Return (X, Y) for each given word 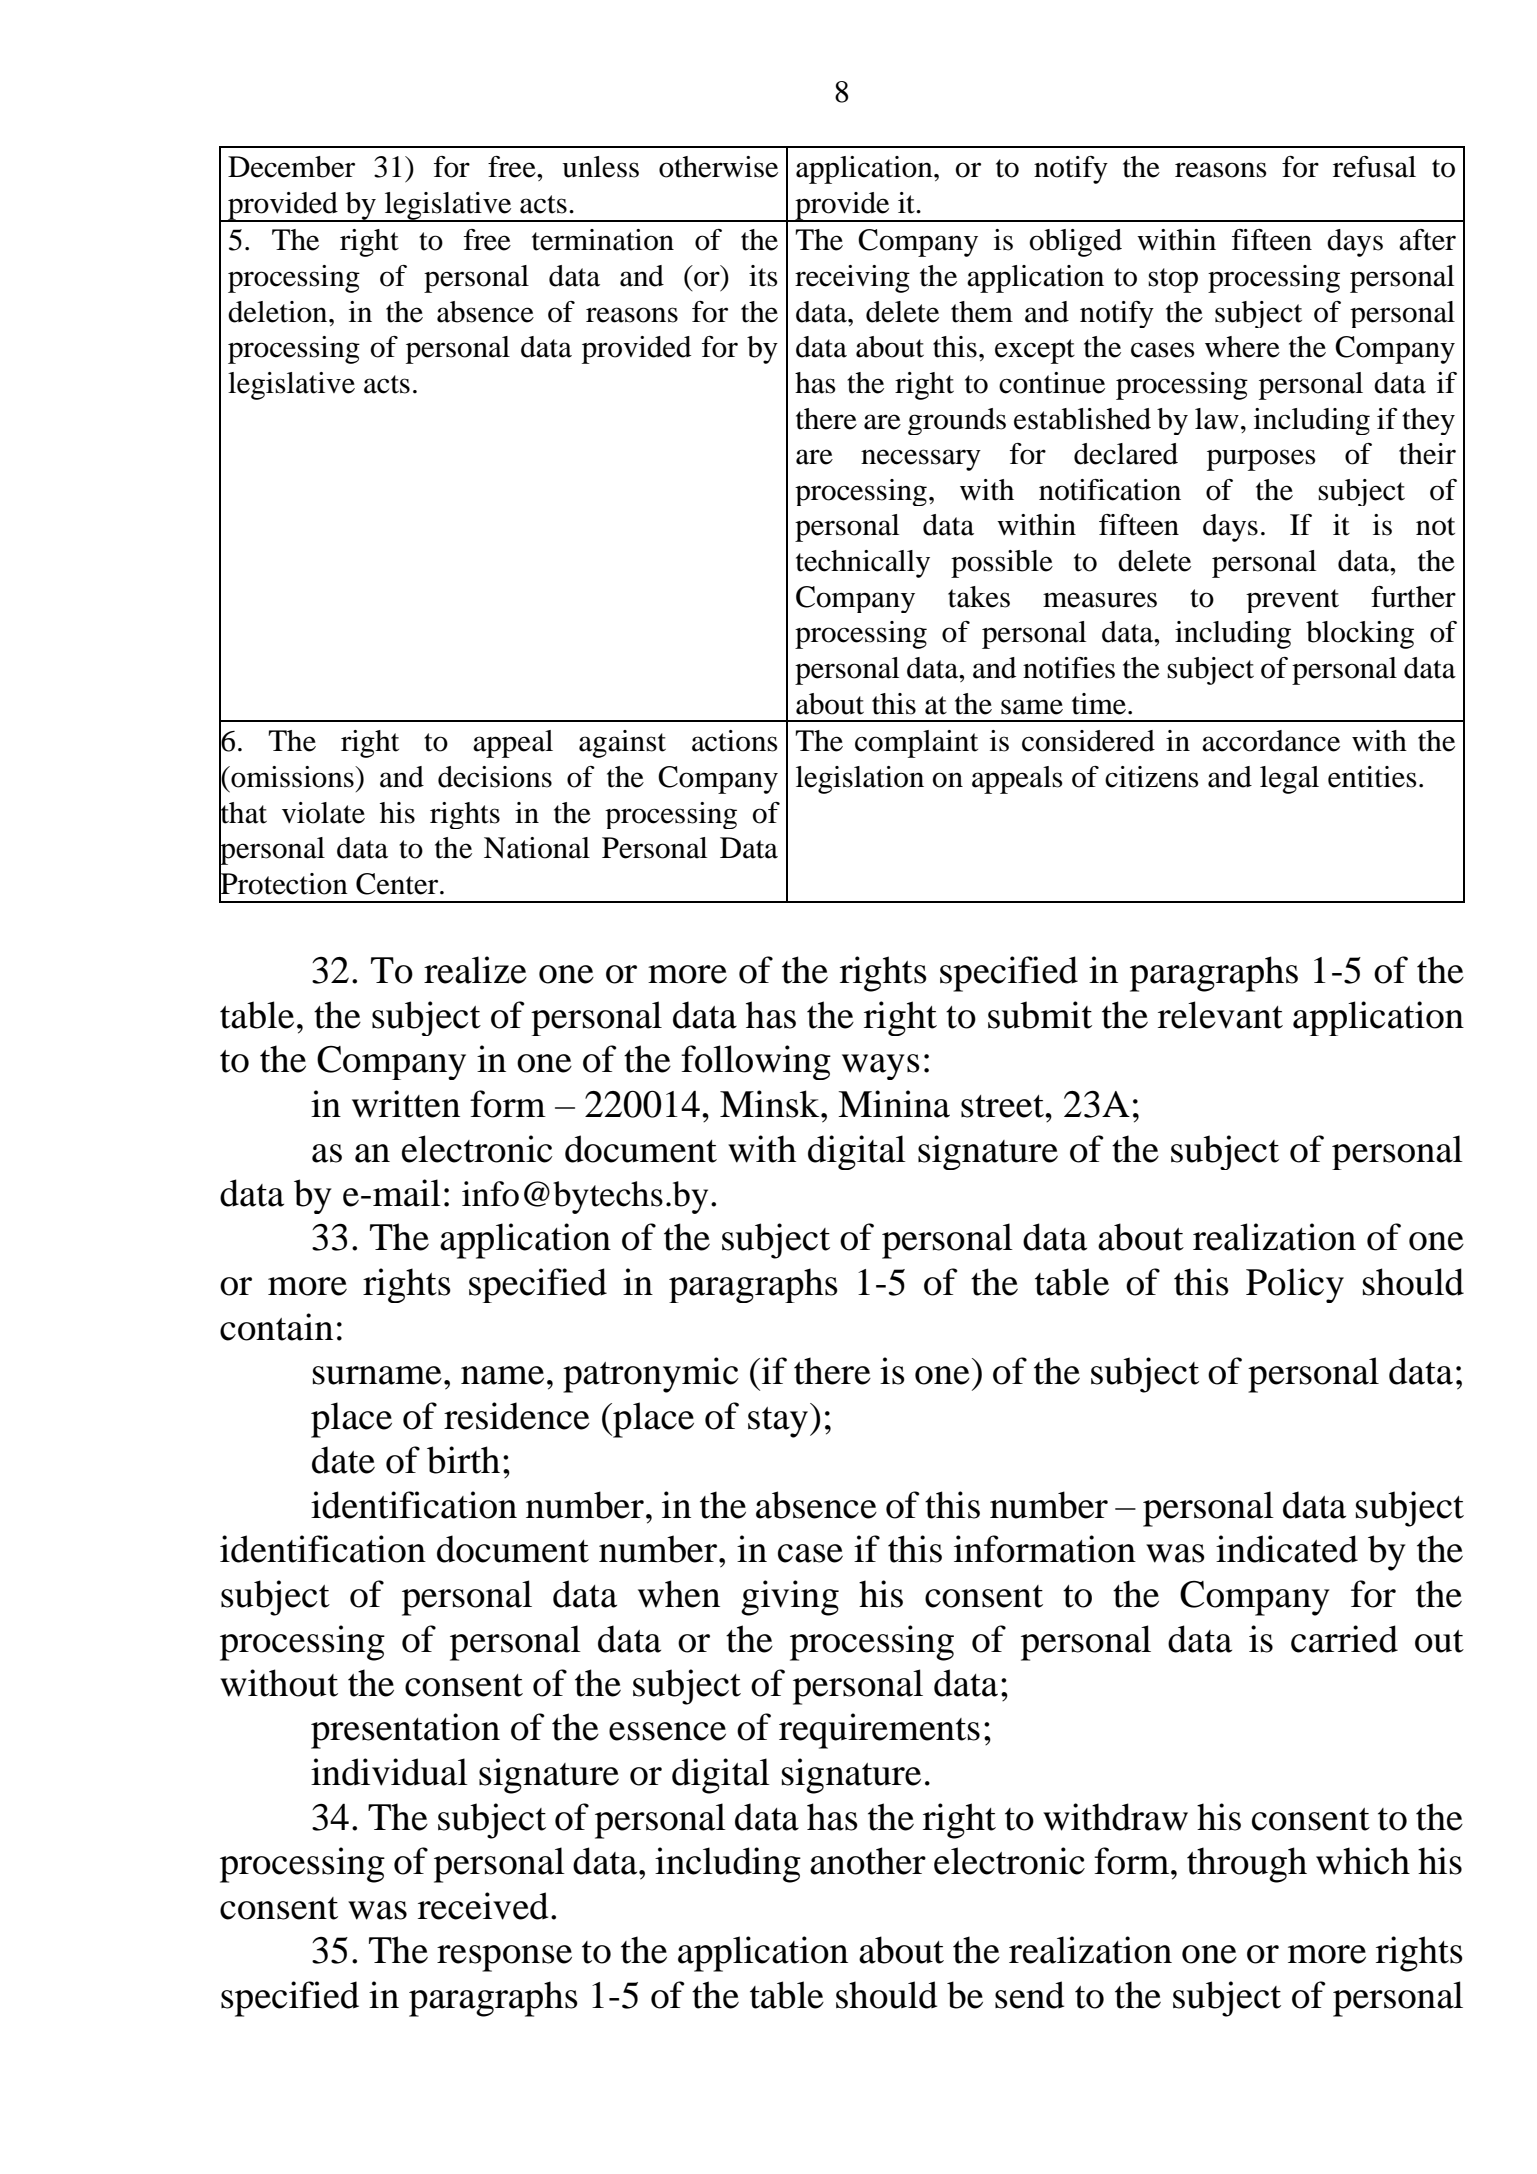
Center (398, 884)
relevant (1220, 1015)
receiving (852, 279)
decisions (495, 777)
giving (790, 1598)
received (483, 1906)
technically (863, 564)
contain (276, 1327)
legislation (860, 780)
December (291, 167)
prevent (1292, 601)
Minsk (771, 1104)
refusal (1374, 167)
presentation (405, 1731)
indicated (1287, 1549)
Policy (1295, 1285)
